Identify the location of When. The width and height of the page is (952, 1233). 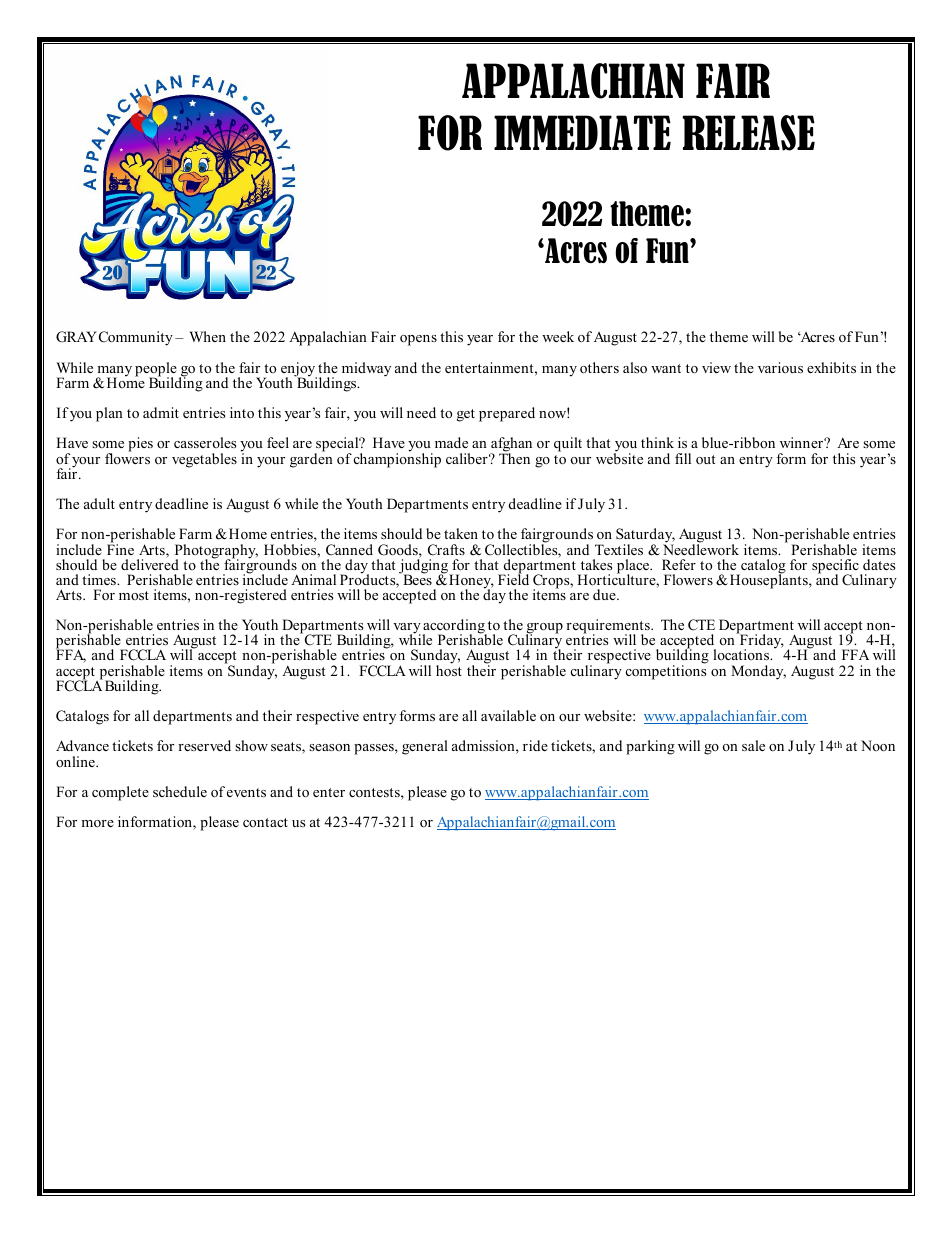
(207, 336).
